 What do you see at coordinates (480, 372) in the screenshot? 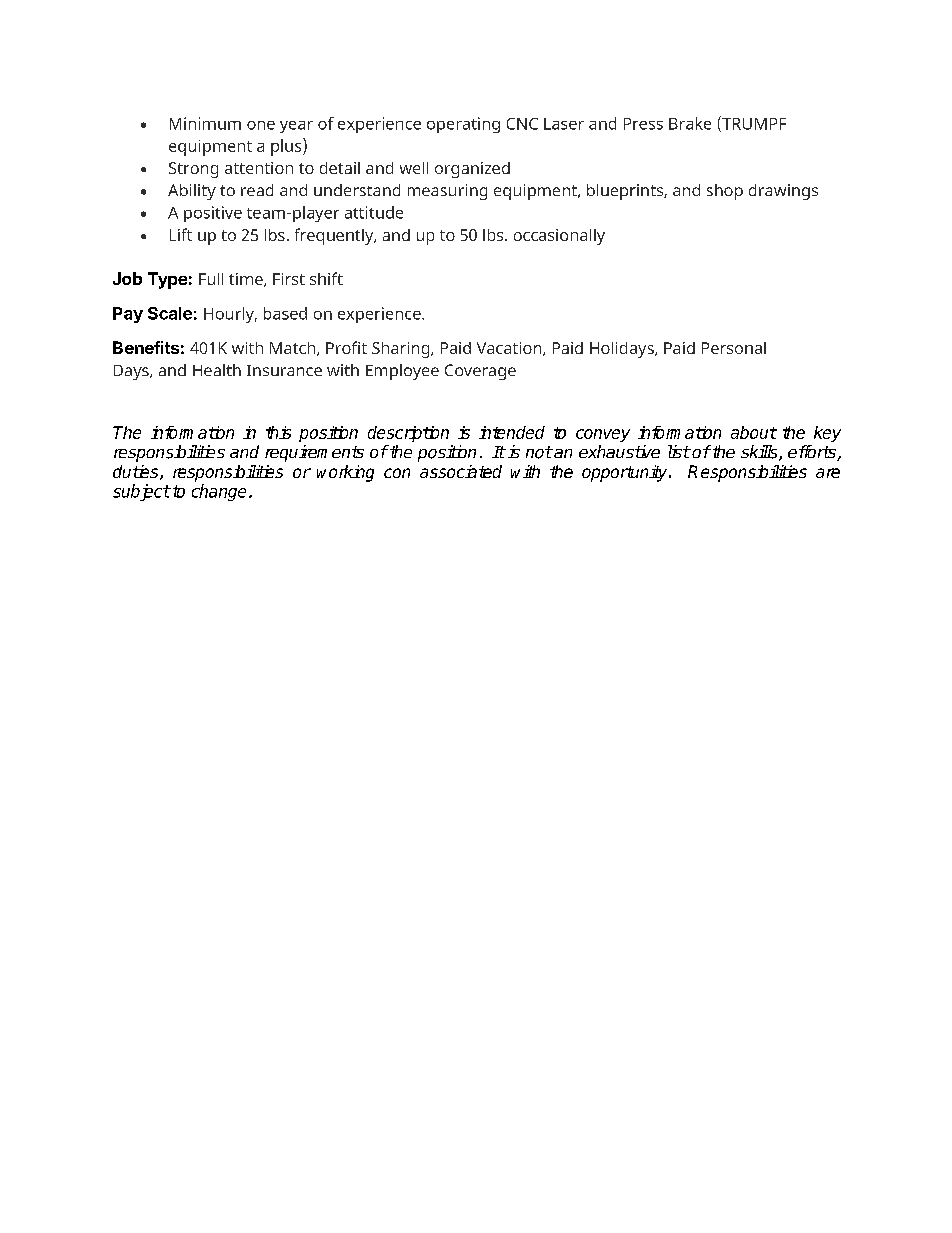
I see `Coverage` at bounding box center [480, 372].
